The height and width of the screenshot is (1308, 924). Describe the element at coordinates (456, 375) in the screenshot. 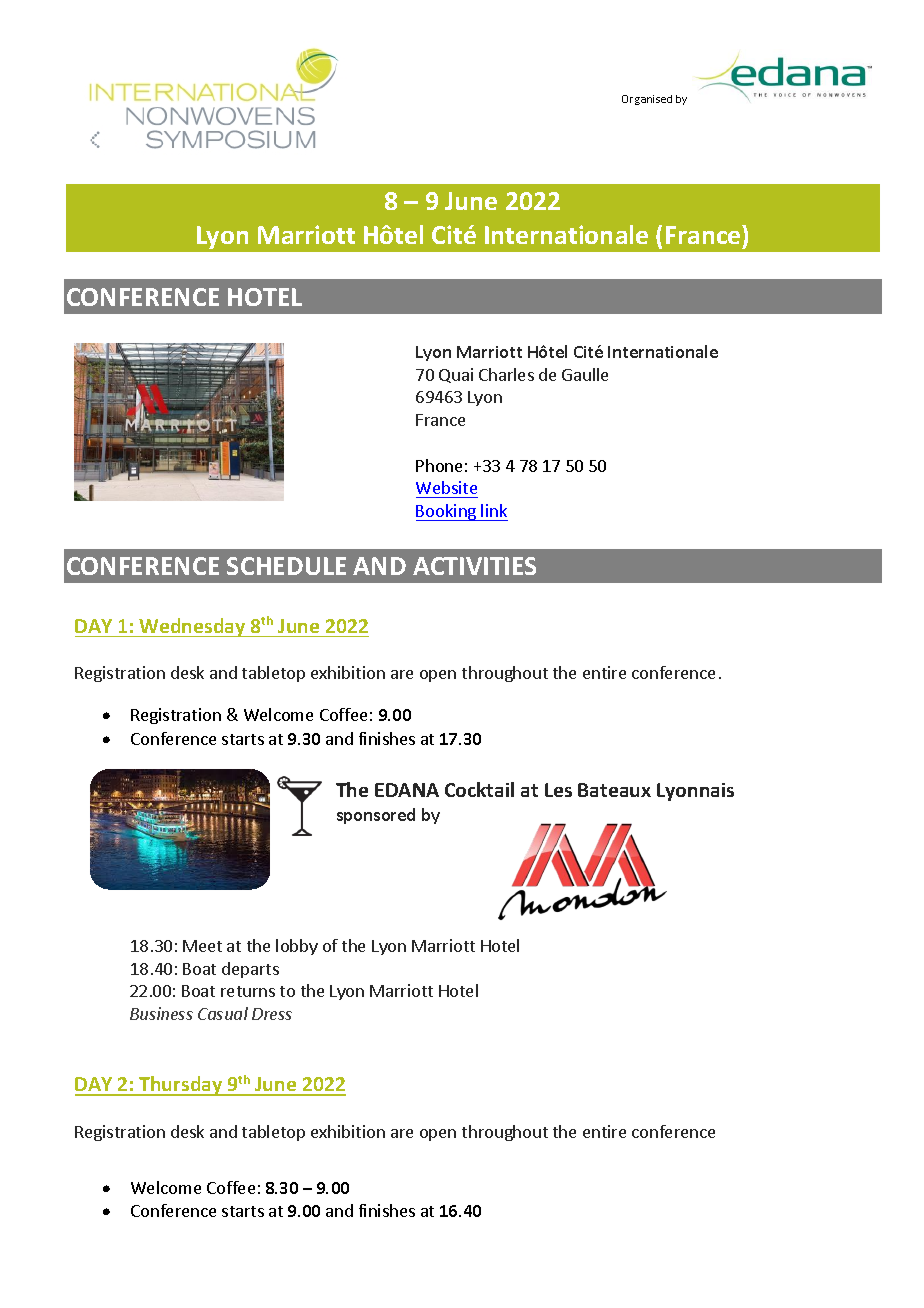

I see `Quai` at that location.
